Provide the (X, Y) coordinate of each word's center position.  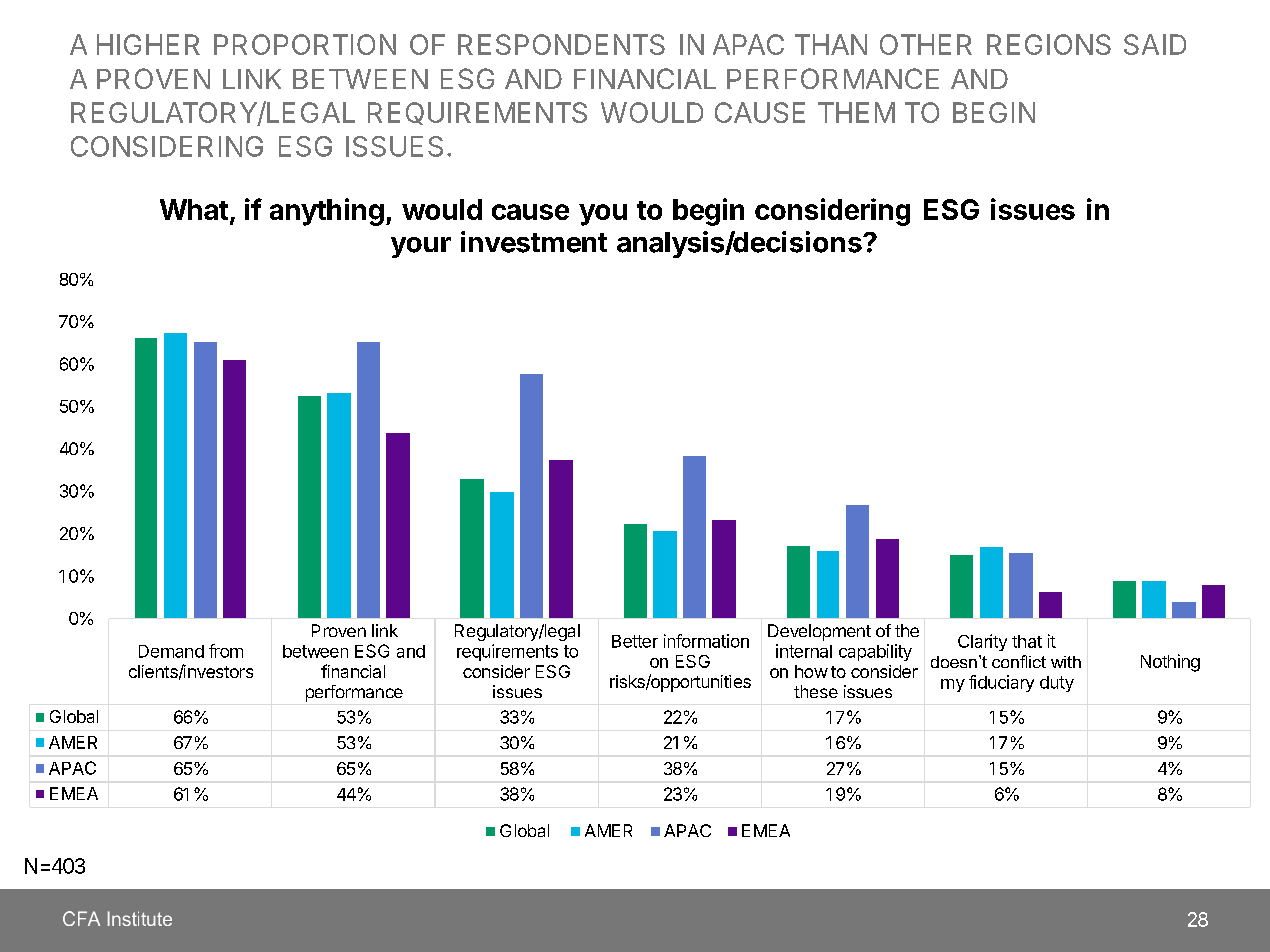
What (194, 209)
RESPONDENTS (561, 44)
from (226, 651)
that (1027, 641)
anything (327, 212)
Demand (171, 651)
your (421, 247)
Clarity (982, 642)
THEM (856, 112)
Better (635, 641)
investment (534, 242)
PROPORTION (305, 44)
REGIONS (1049, 44)
